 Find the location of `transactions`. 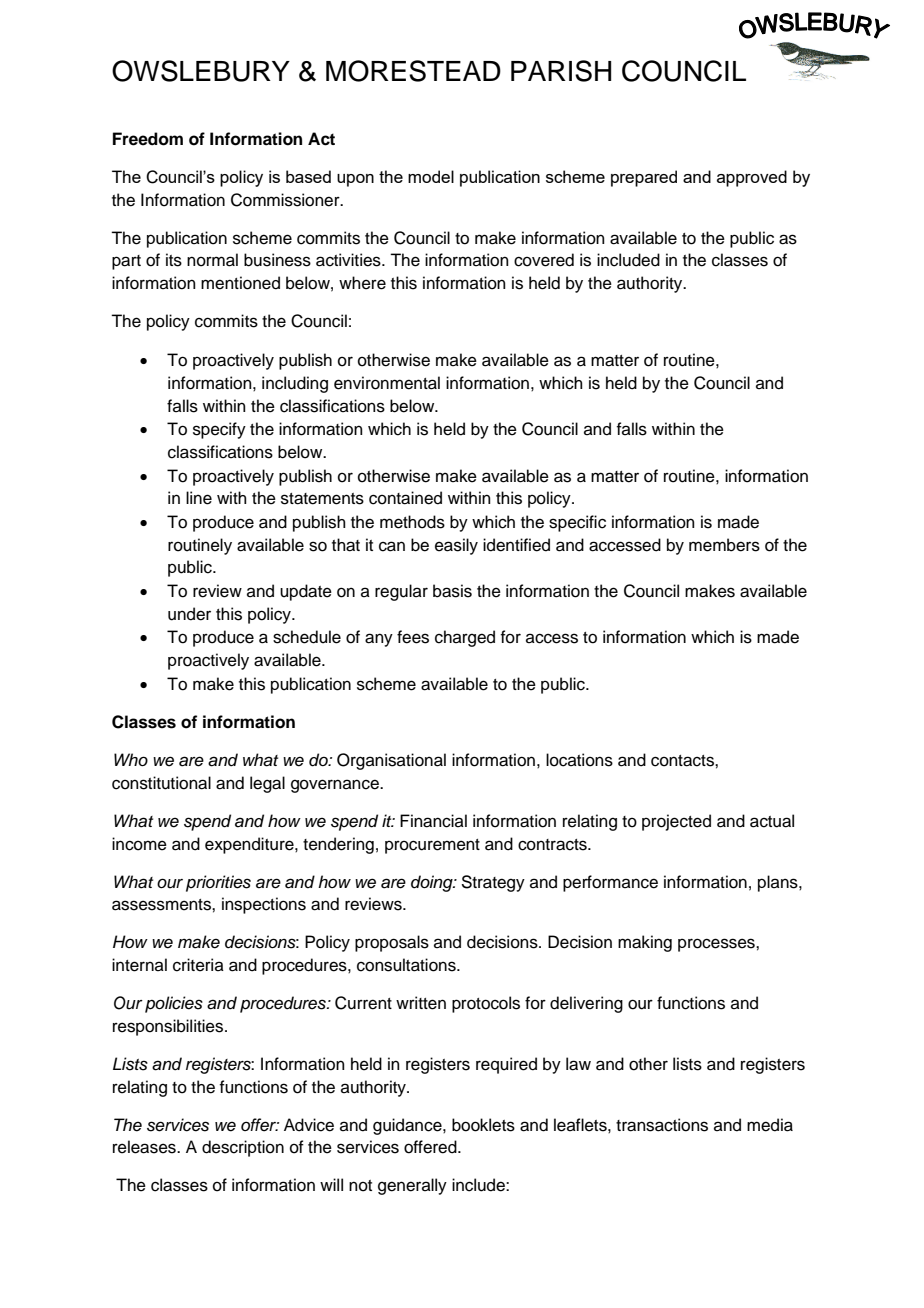

transactions is located at coordinates (662, 1125).
